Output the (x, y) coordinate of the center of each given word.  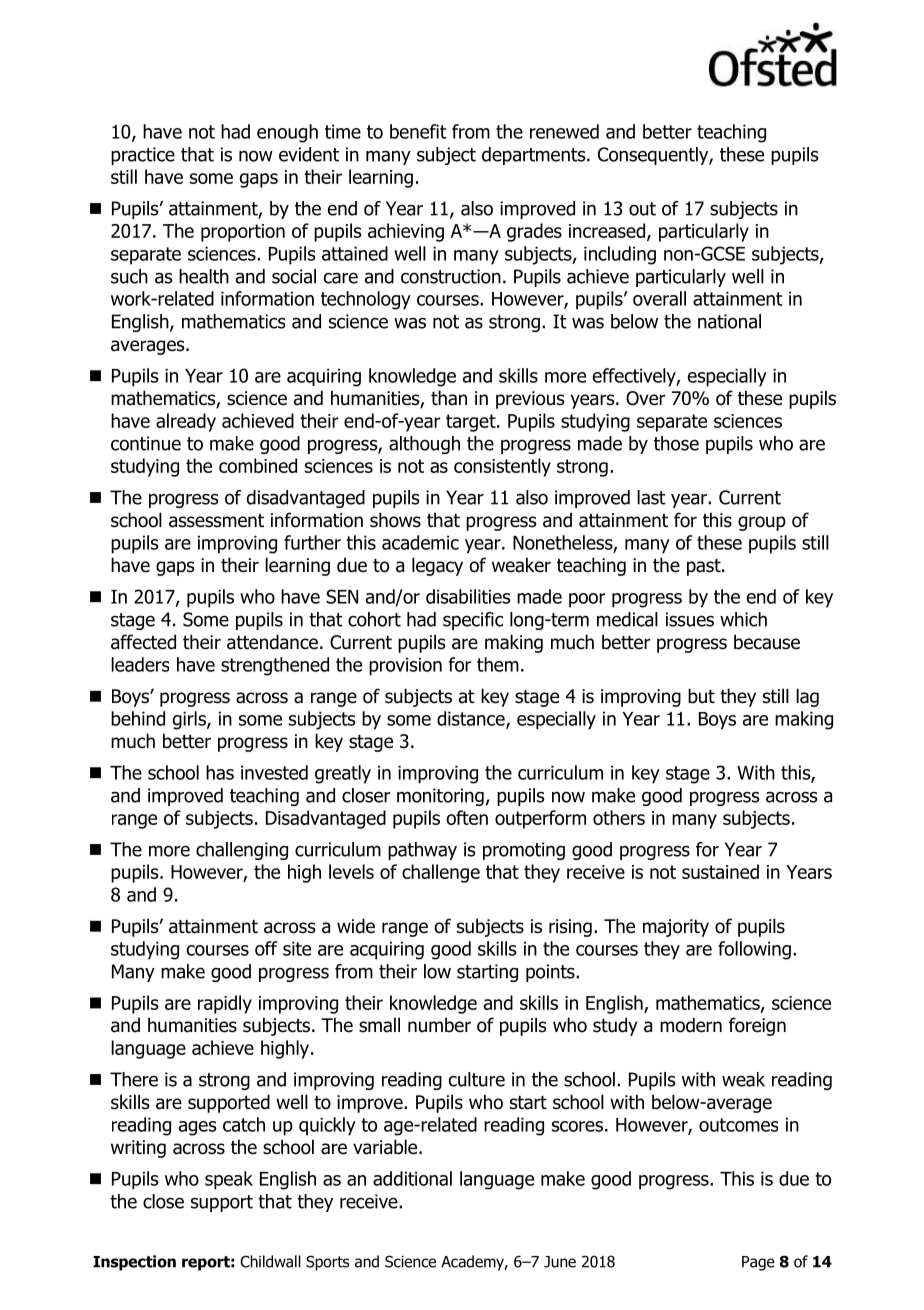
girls (190, 720)
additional (412, 1178)
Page (758, 1263)
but (701, 696)
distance (472, 719)
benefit (418, 131)
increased (607, 230)
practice (143, 156)
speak (229, 1180)
